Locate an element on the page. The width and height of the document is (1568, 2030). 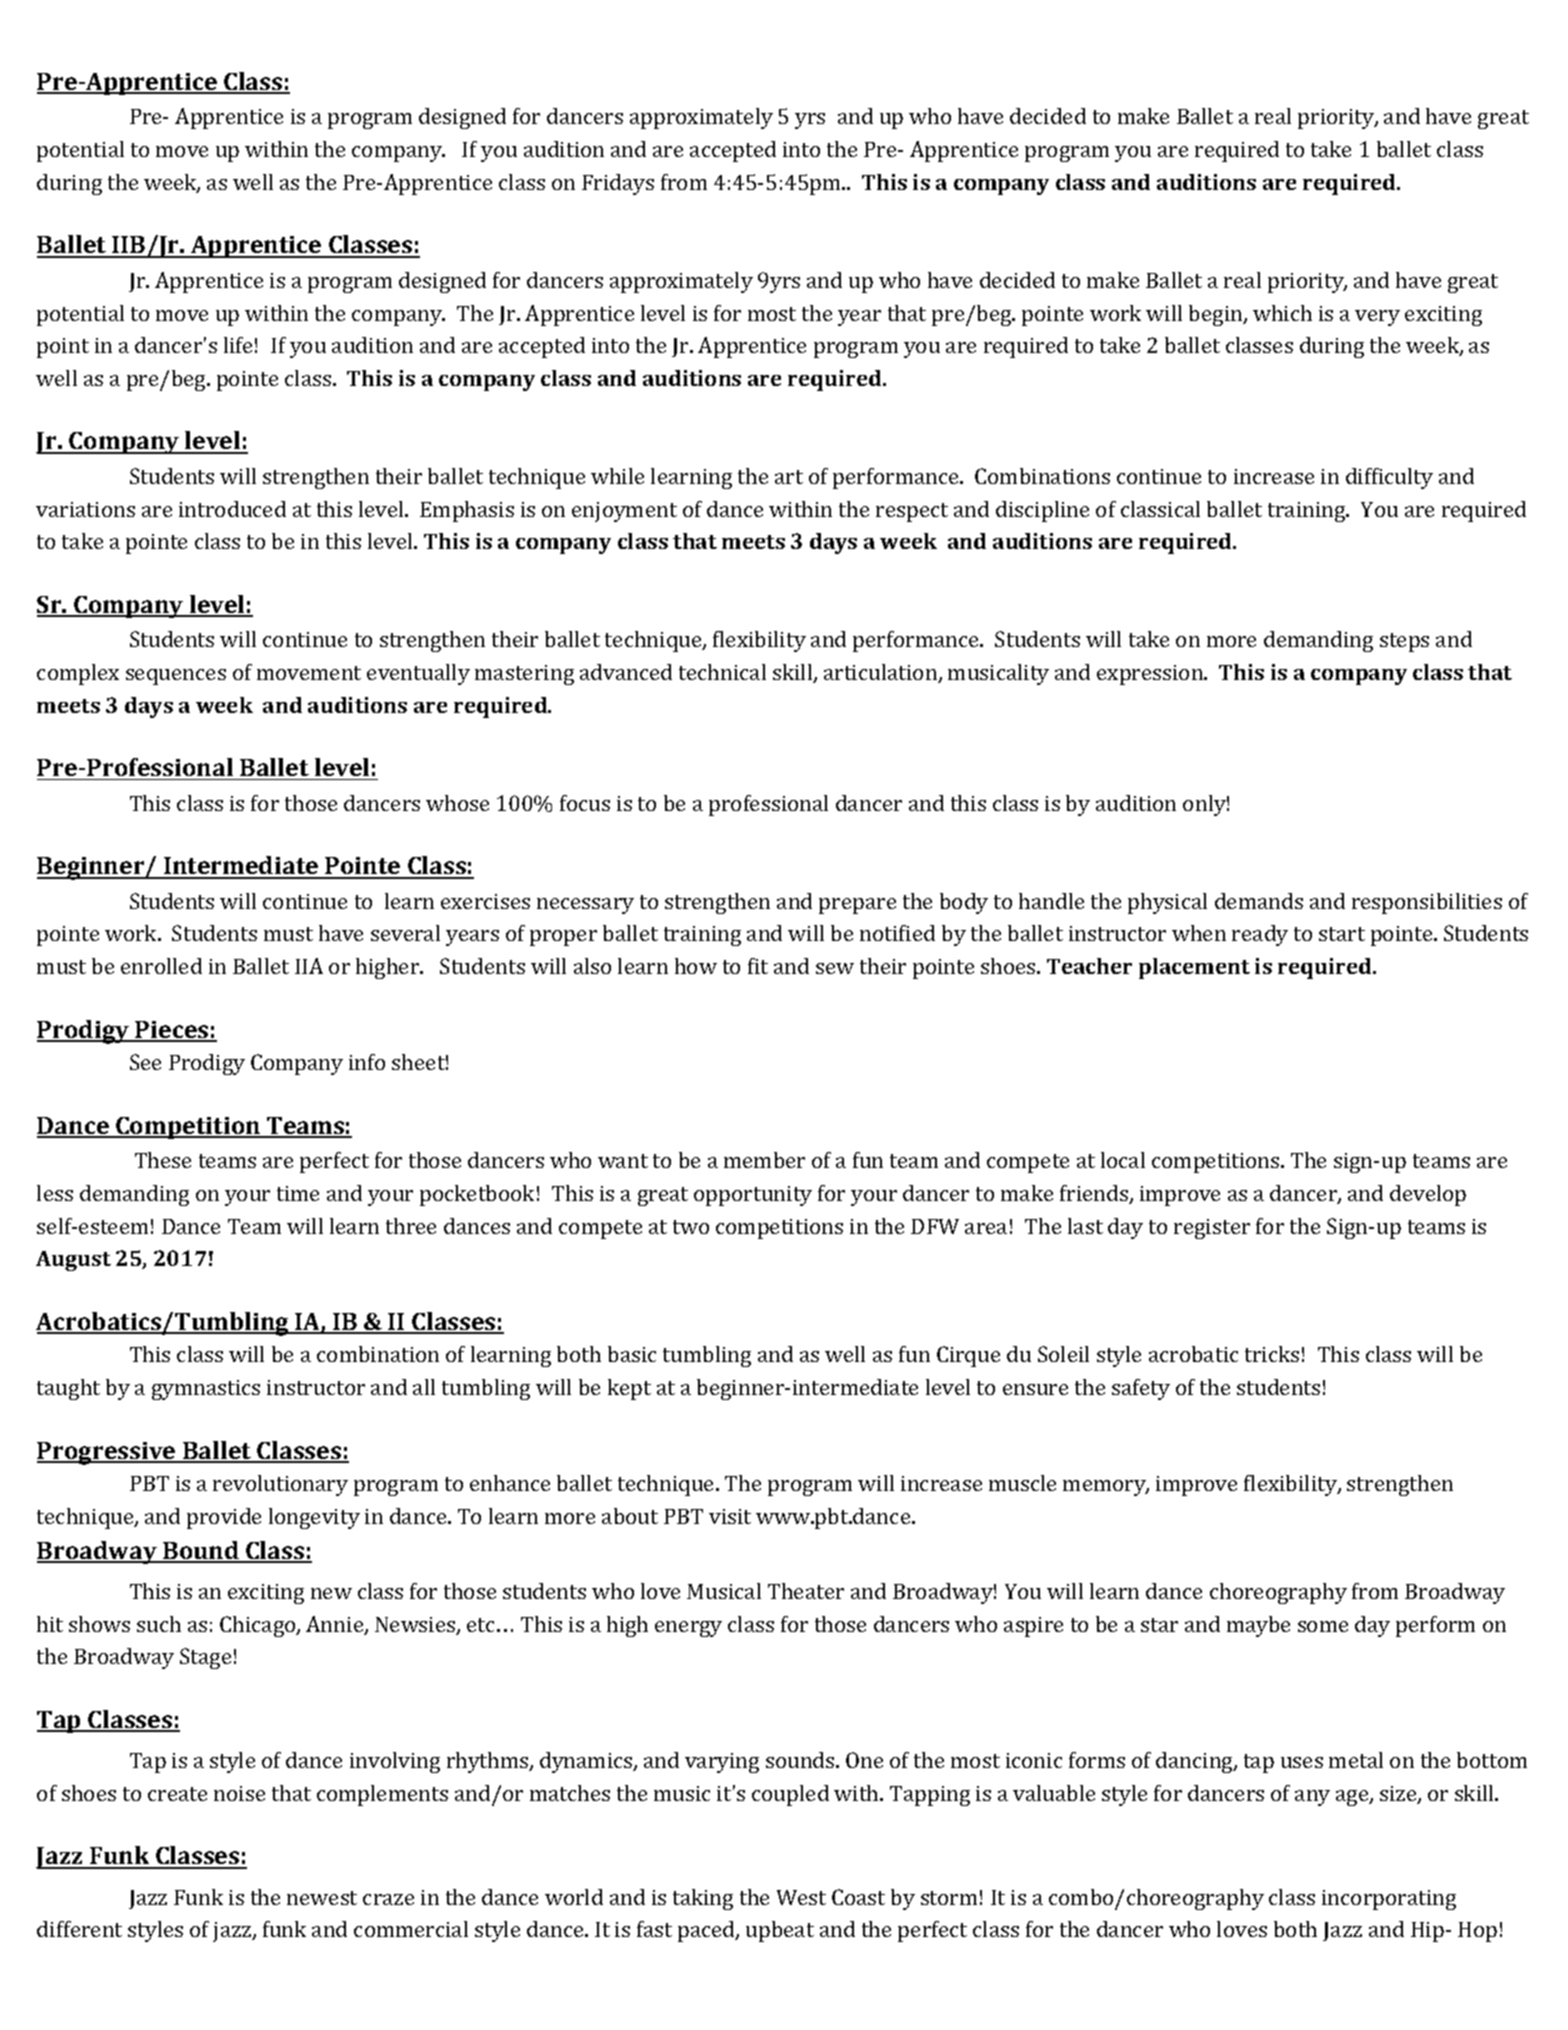
These is located at coordinates (163, 1160).
